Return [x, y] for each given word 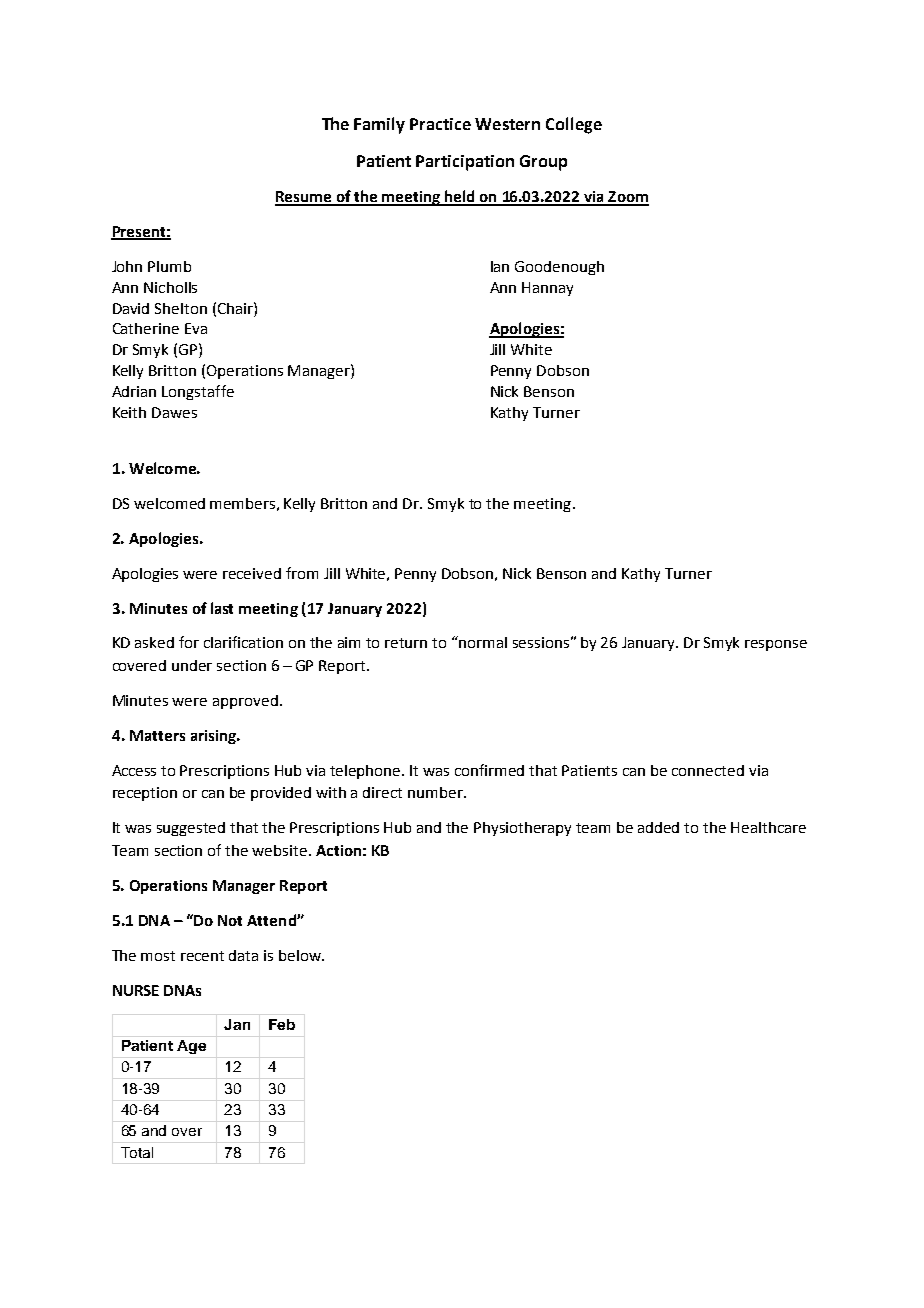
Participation [465, 163]
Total [137, 1152]
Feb [282, 1024]
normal [483, 642]
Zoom [627, 198]
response [776, 645]
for [189, 642]
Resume [304, 198]
